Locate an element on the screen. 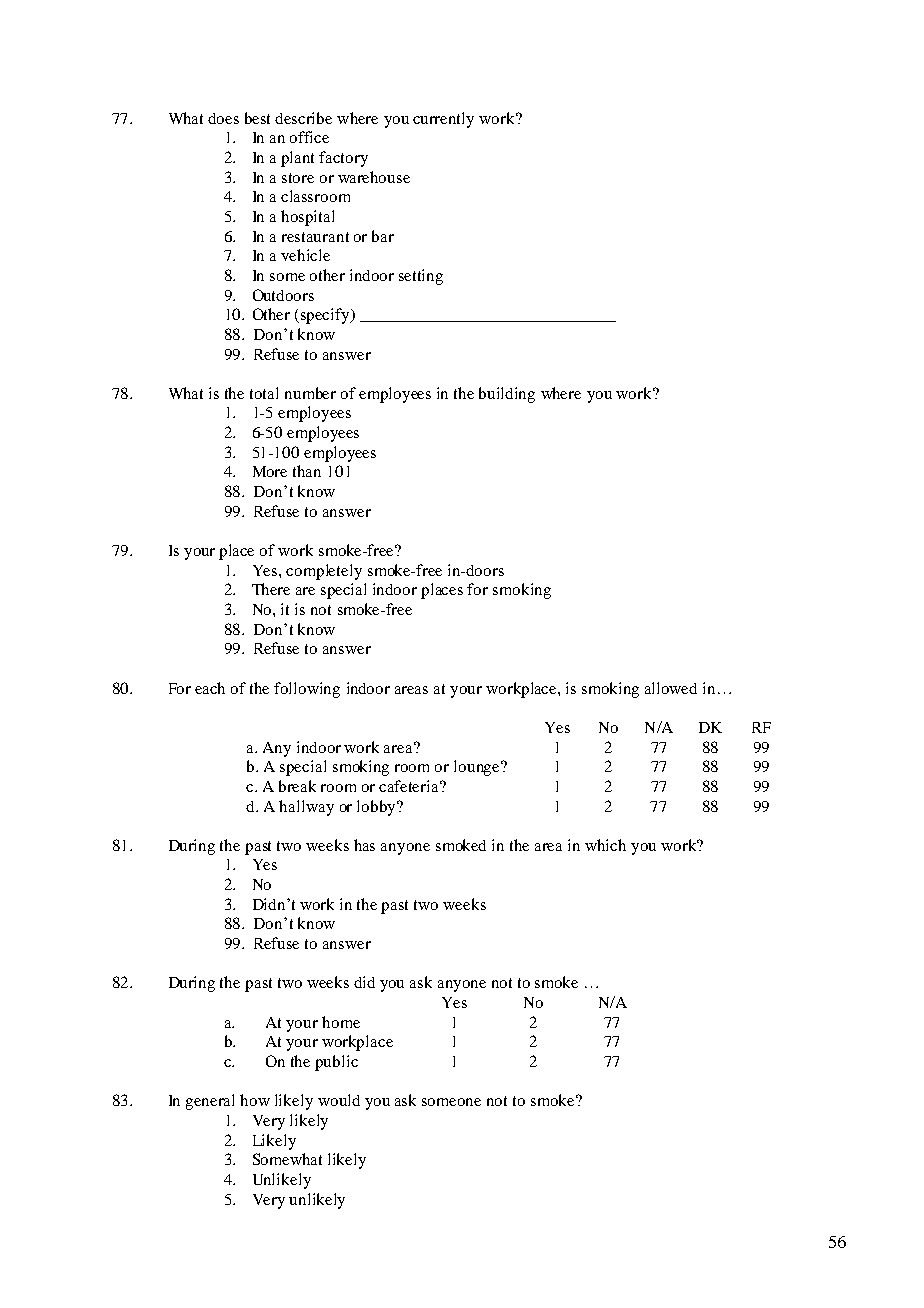 The image size is (924, 1308). how is located at coordinates (255, 1100).
